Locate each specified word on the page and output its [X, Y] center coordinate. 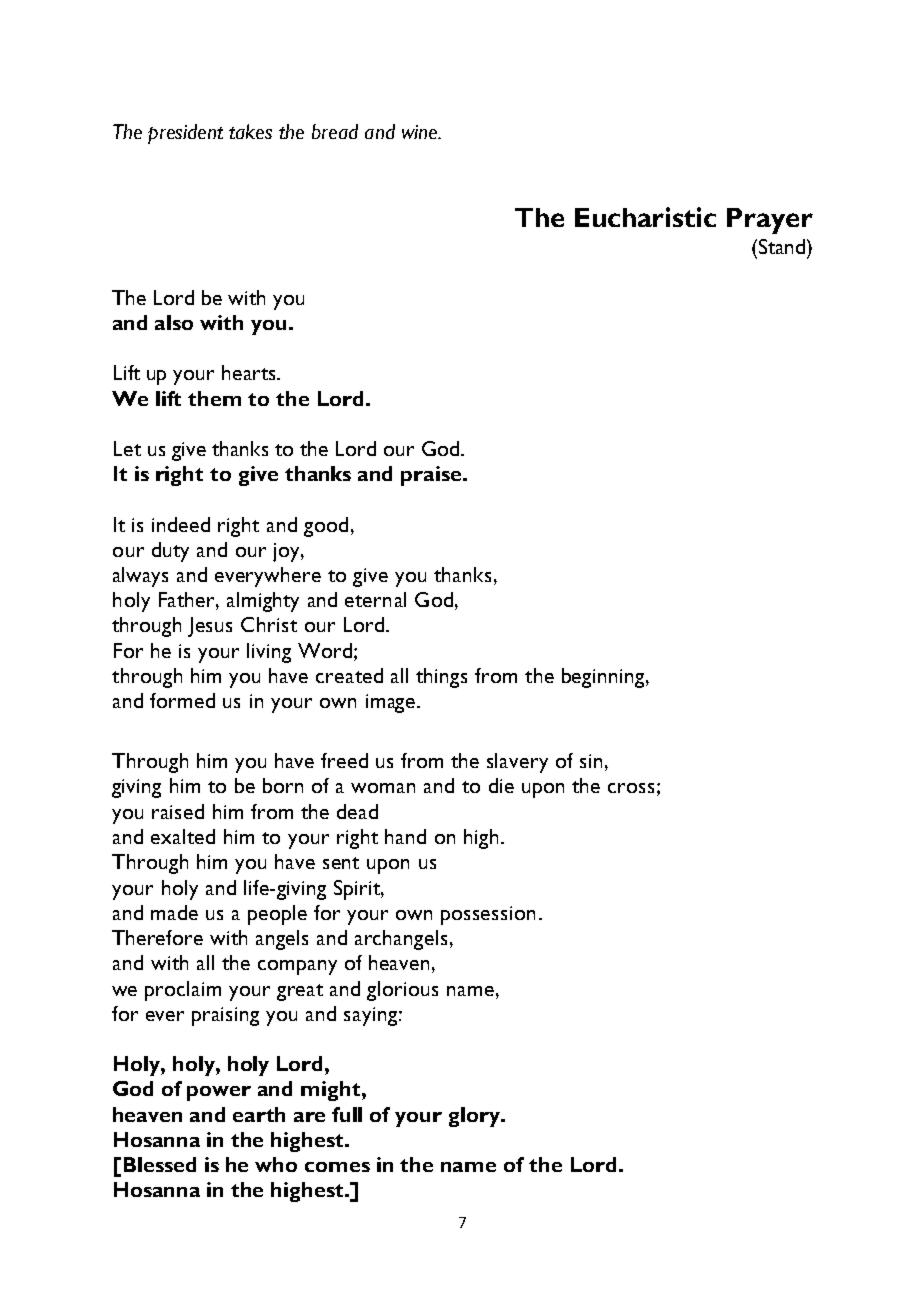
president [185, 134]
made [174, 912]
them [214, 398]
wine [421, 132]
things [441, 678]
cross [631, 788]
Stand [780, 246]
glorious [402, 991]
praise [432, 476]
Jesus [210, 627]
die [501, 785]
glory [475, 1117]
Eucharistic [645, 217]
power [219, 1093]
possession [488, 915]
